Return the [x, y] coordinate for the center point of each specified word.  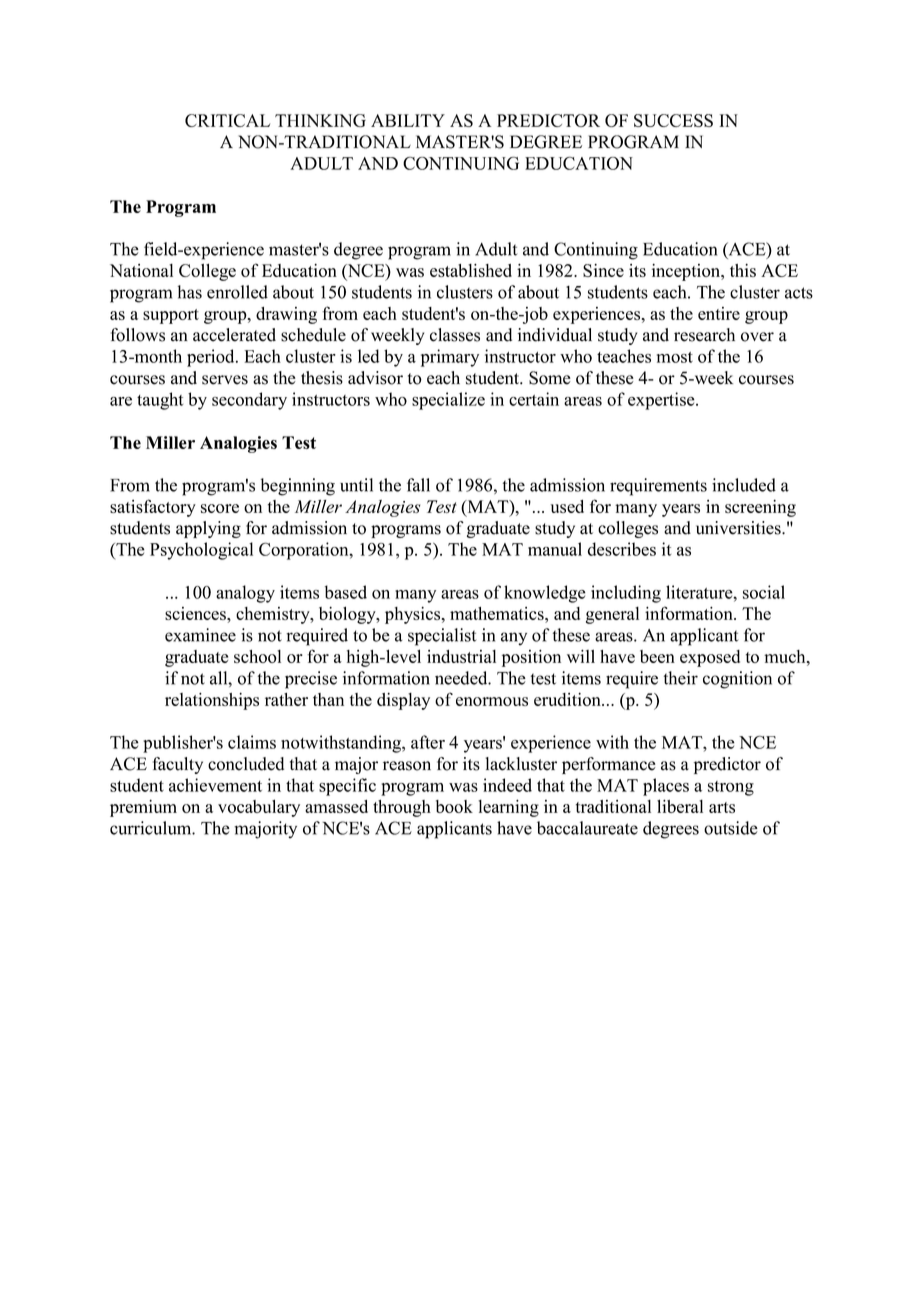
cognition [737, 680]
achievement [215, 785]
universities [739, 528]
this [743, 270]
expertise [662, 401]
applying [208, 529]
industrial [461, 656]
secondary [249, 401]
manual [555, 549]
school [257, 656]
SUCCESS [673, 120]
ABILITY [408, 120]
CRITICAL [227, 120]
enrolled [237, 292]
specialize [448, 401]
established [471, 270]
